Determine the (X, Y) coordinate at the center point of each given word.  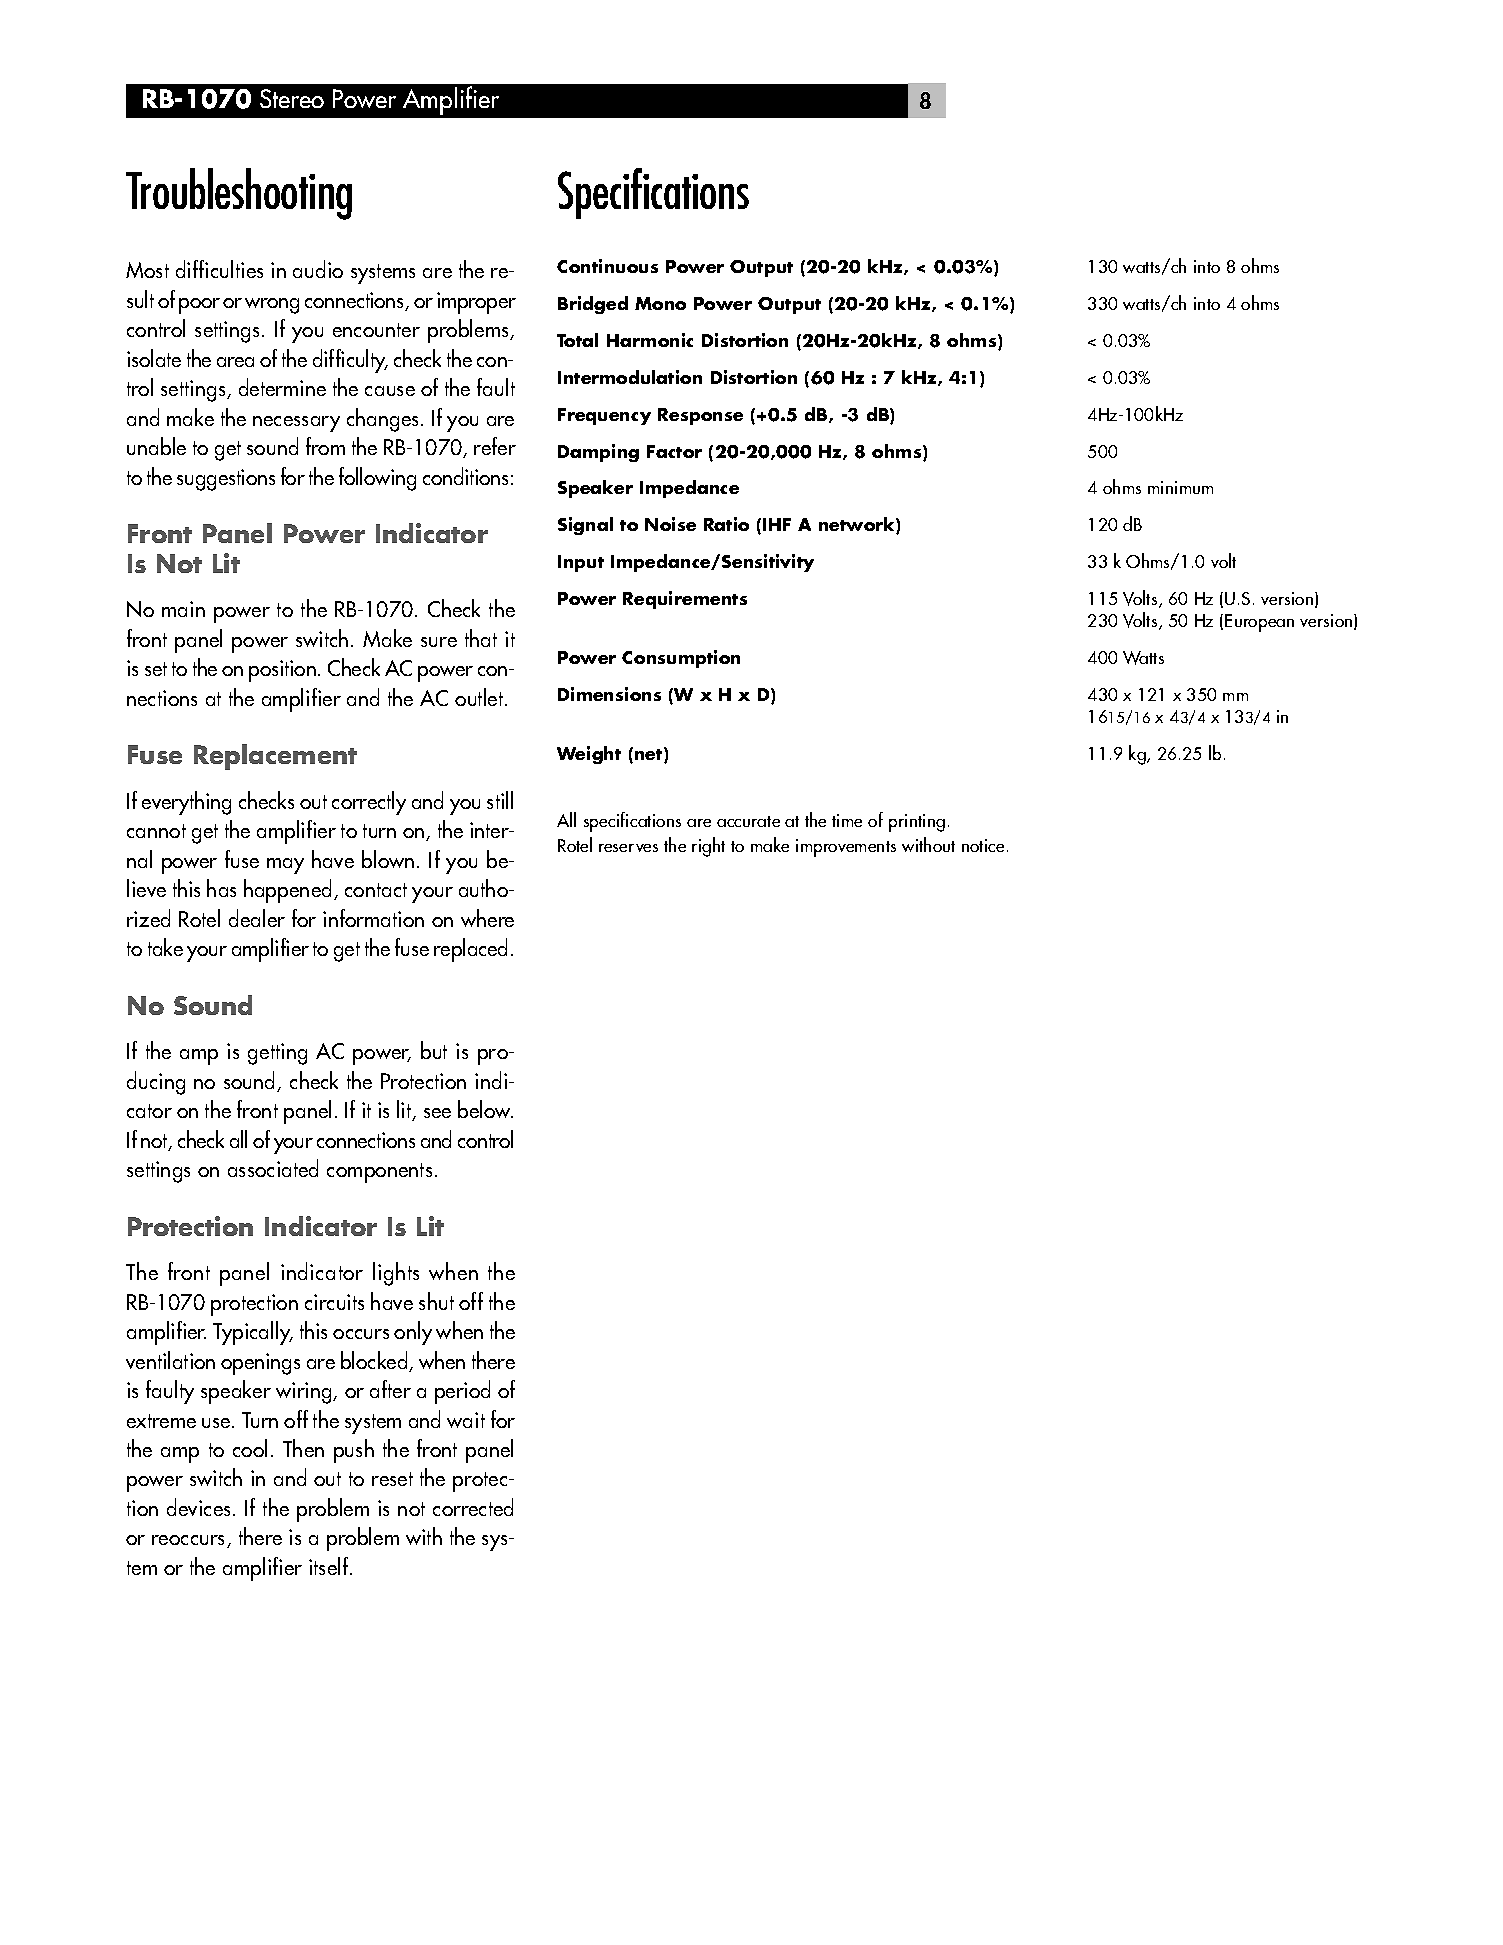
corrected (473, 1507)
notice (983, 845)
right (708, 847)
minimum (1180, 487)
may (285, 866)
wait (466, 1420)
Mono (660, 303)
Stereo (292, 98)
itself (330, 1566)
